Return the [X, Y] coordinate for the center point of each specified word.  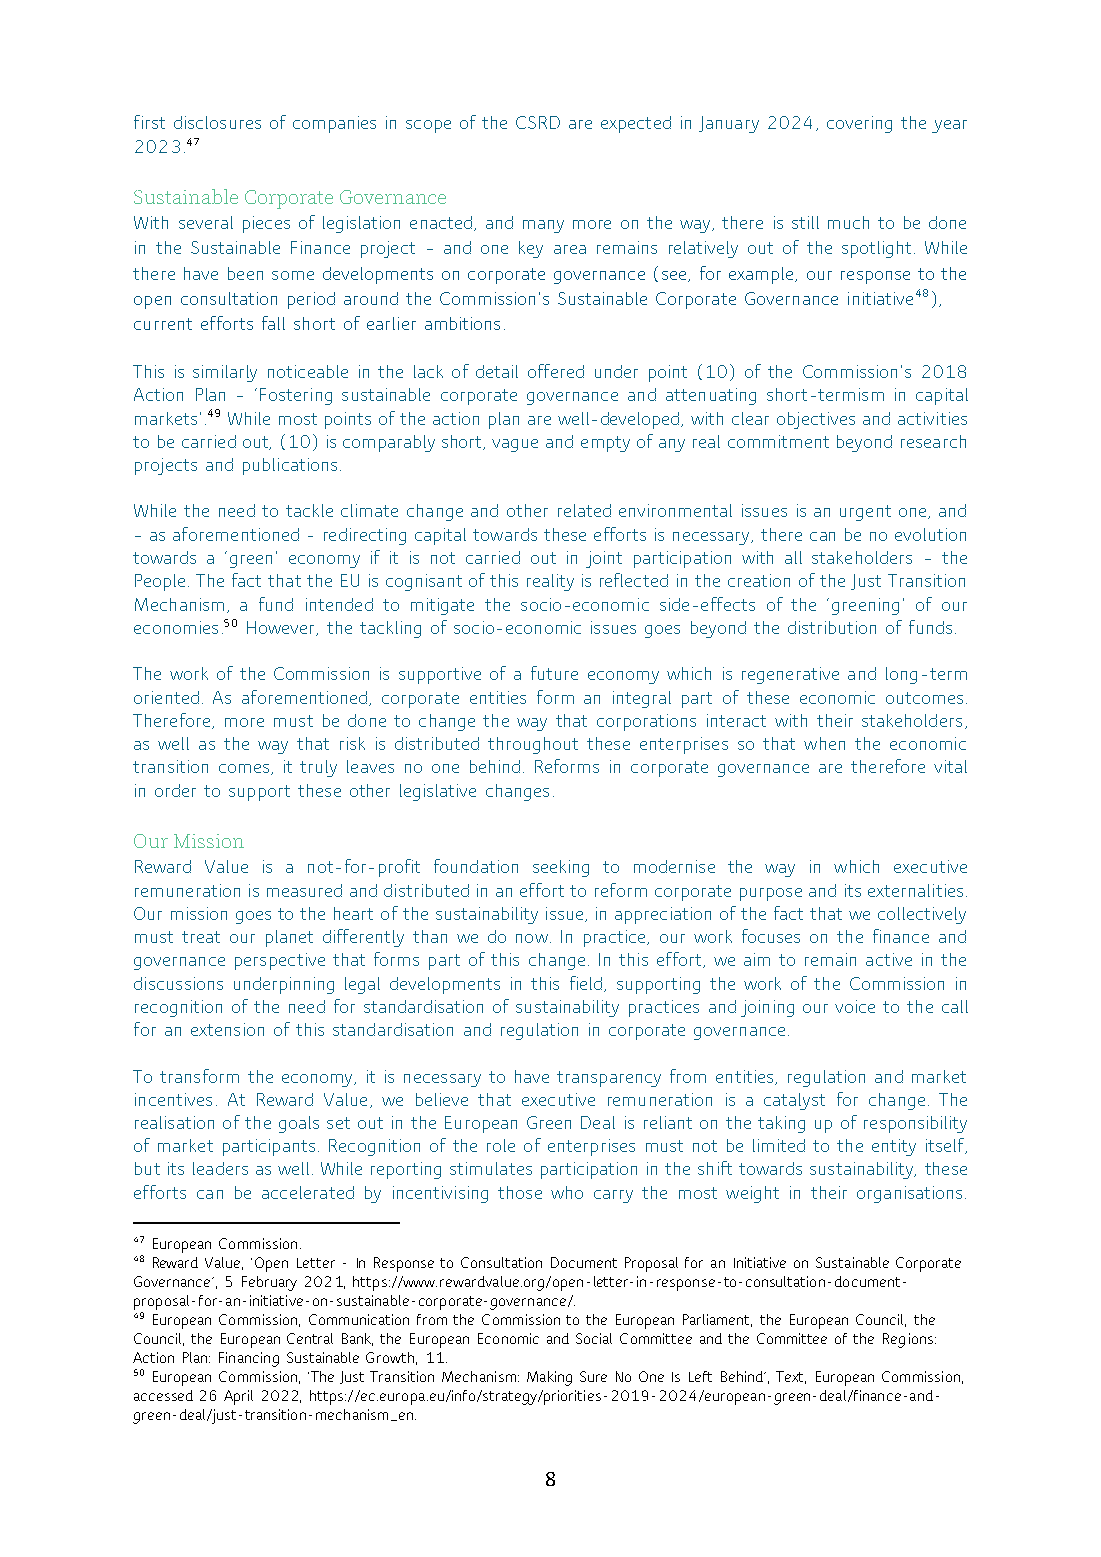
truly [318, 768]
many [543, 226]
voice [855, 1006]
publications [290, 466]
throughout [533, 745]
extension [227, 1029]
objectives [816, 420]
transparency [609, 1079]
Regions [908, 1340]
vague [515, 445]
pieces [266, 224]
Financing [249, 1359]
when [824, 743]
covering [859, 124]
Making [549, 1378]
